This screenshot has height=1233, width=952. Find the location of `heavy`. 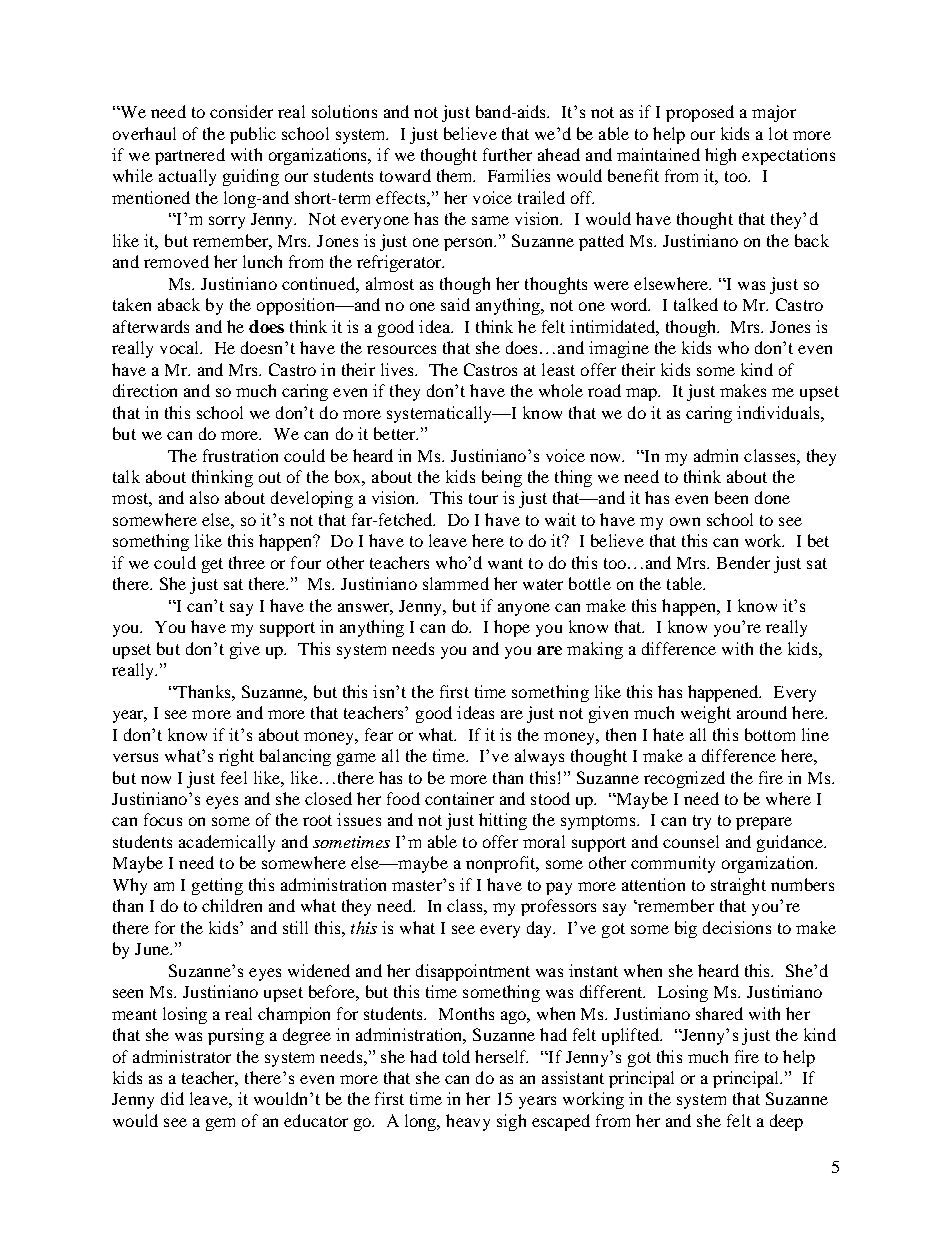

heavy is located at coordinates (468, 1122).
